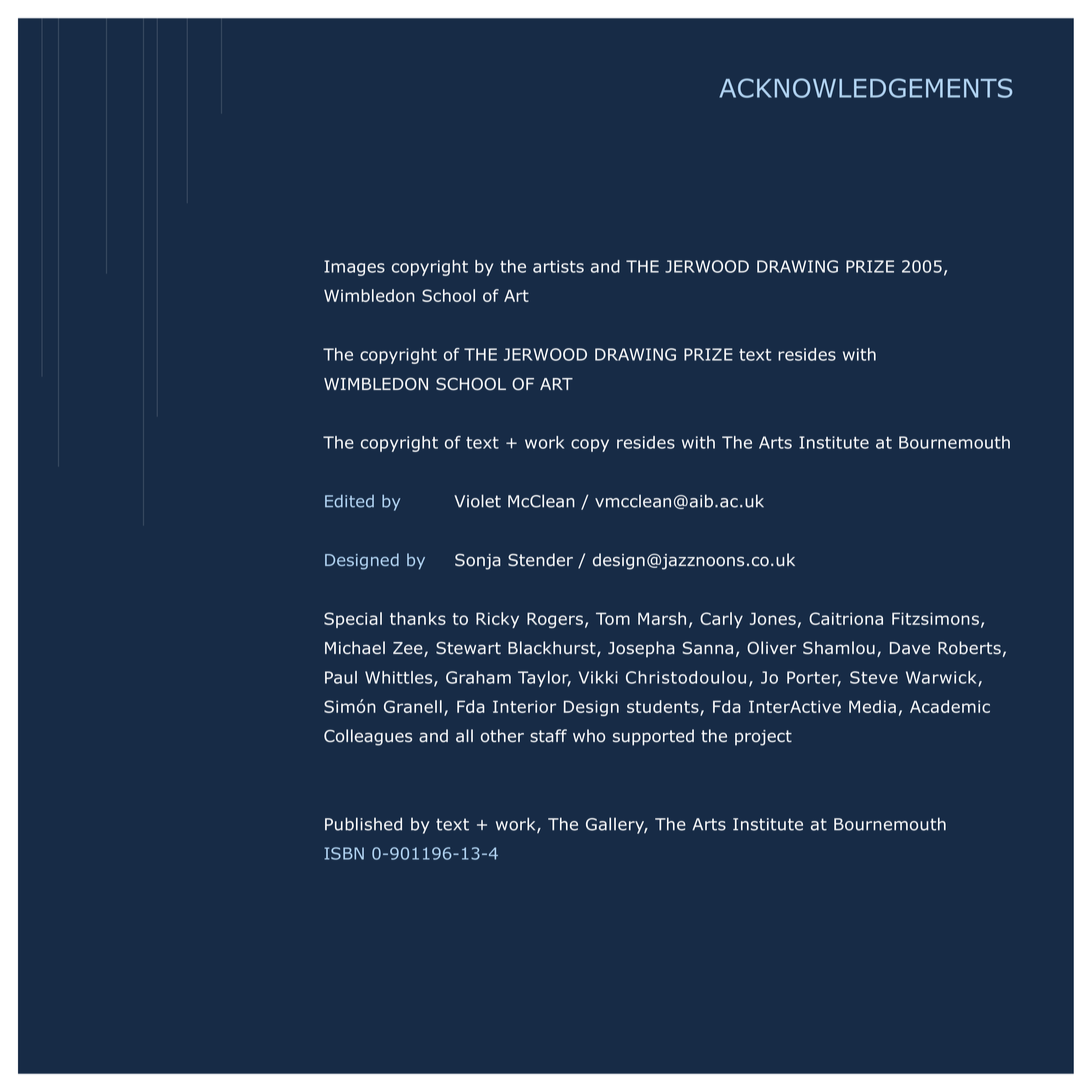 Image resolution: width=1092 pixels, height=1092 pixels. I want to click on Published, so click(363, 824).
